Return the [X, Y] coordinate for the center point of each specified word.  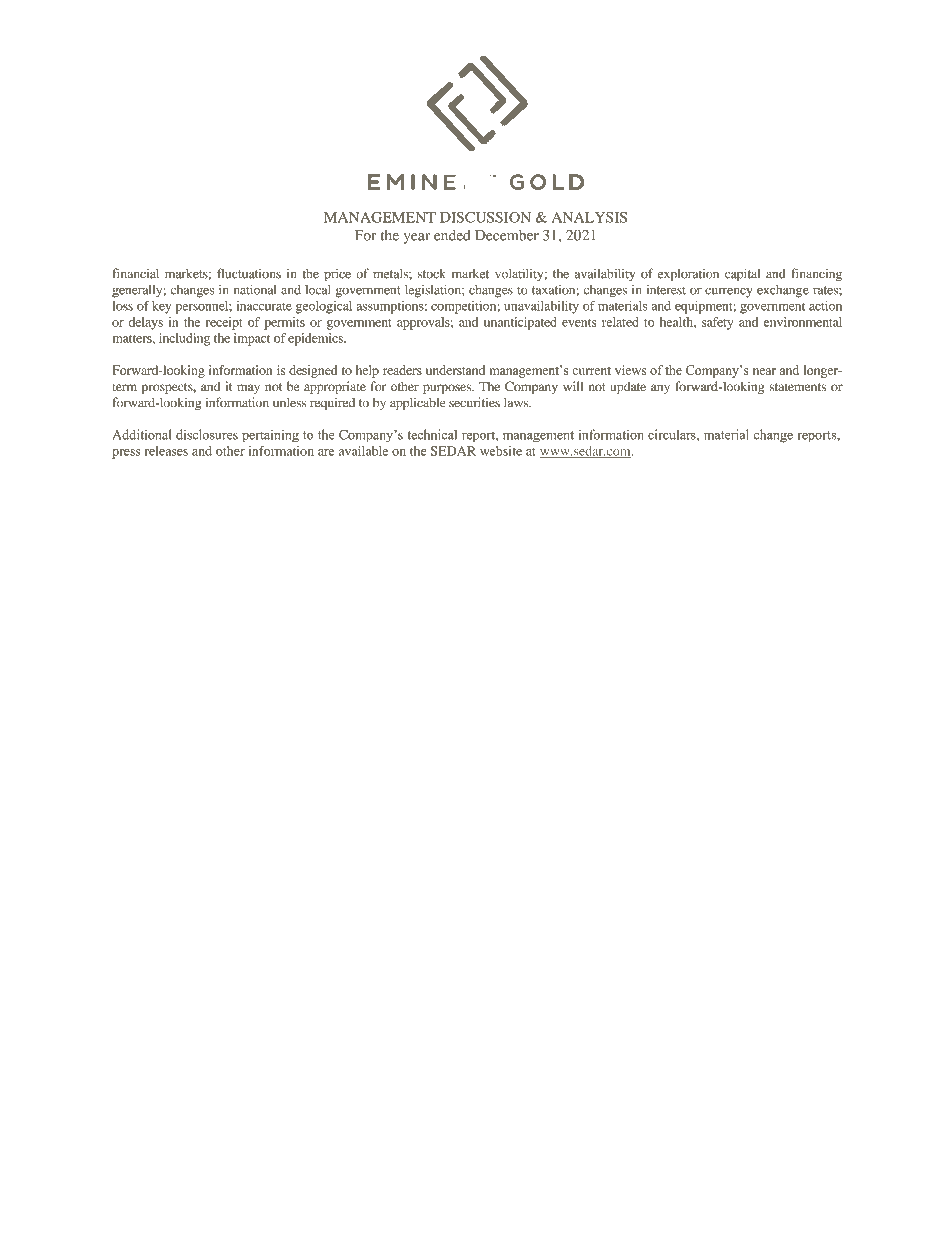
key [161, 307]
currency [729, 293]
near [764, 371]
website [501, 451]
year [416, 238]
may [248, 389]
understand [455, 370]
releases [166, 451]
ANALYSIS [589, 217]
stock [432, 274]
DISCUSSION [485, 217]
